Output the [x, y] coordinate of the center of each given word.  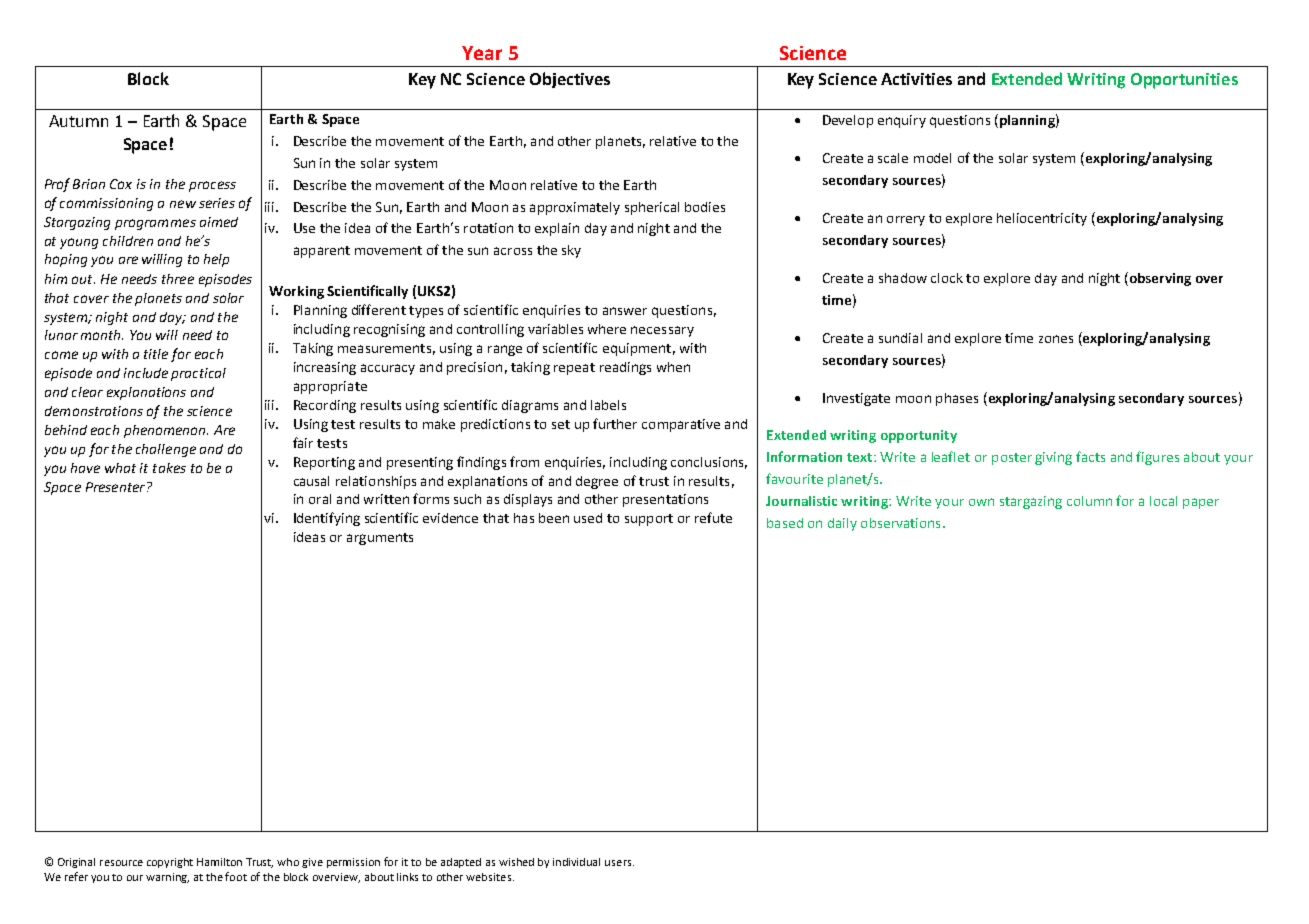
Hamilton [219, 862]
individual [576, 862]
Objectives [570, 80]
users [619, 863]
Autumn [78, 121]
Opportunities [1184, 81]
